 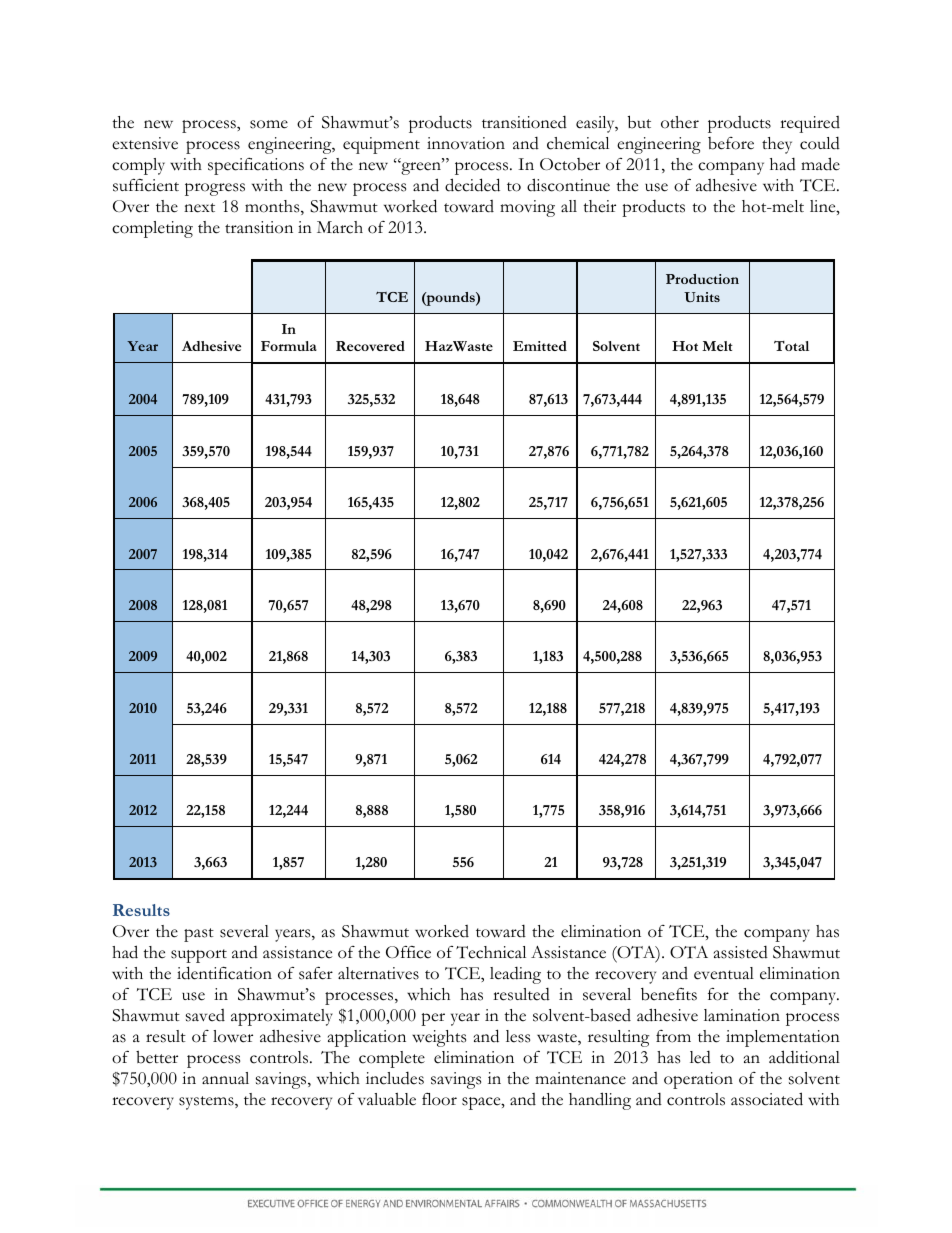 I want to click on Total, so click(x=791, y=346).
